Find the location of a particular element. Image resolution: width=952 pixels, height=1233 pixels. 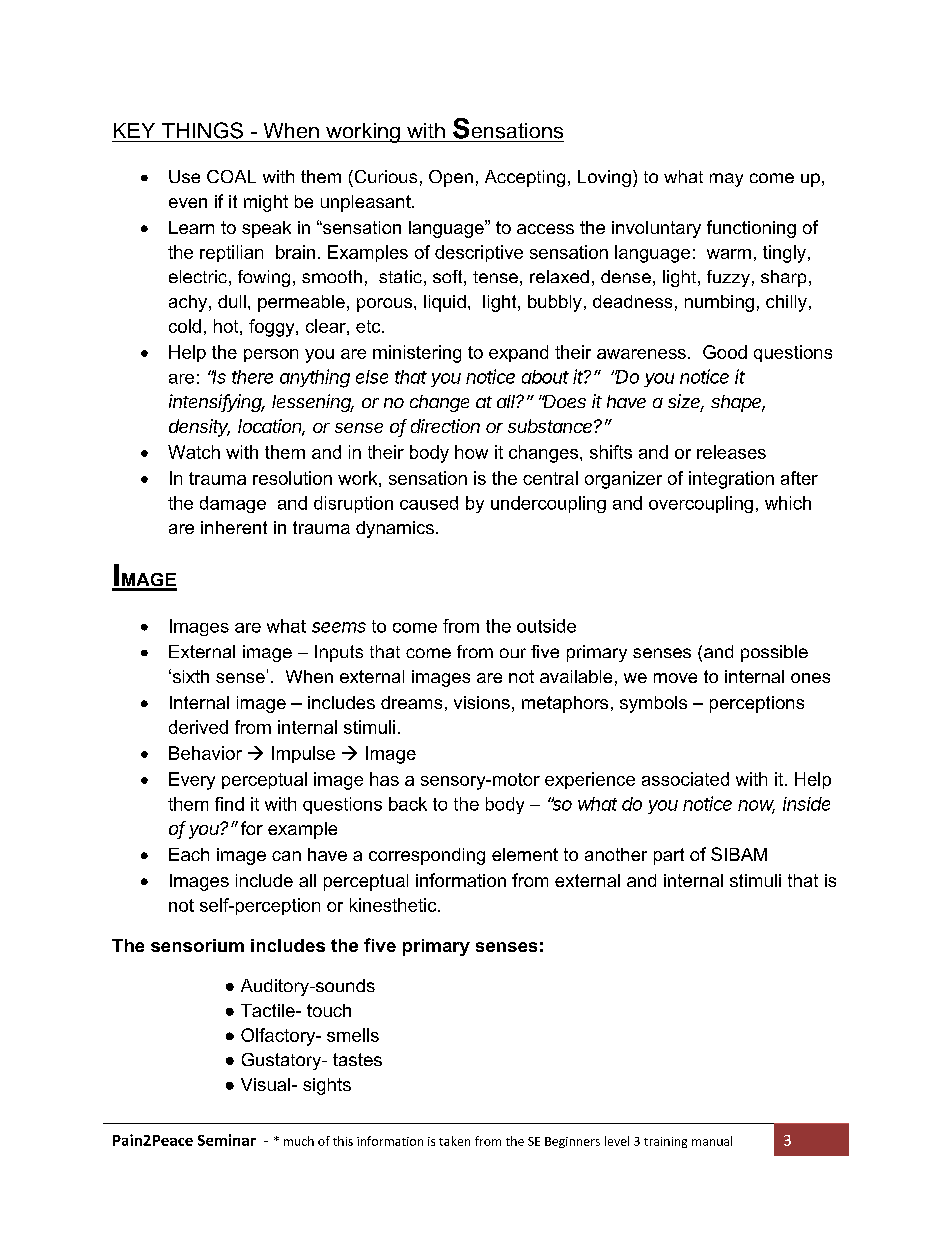

taken is located at coordinates (454, 1141).
